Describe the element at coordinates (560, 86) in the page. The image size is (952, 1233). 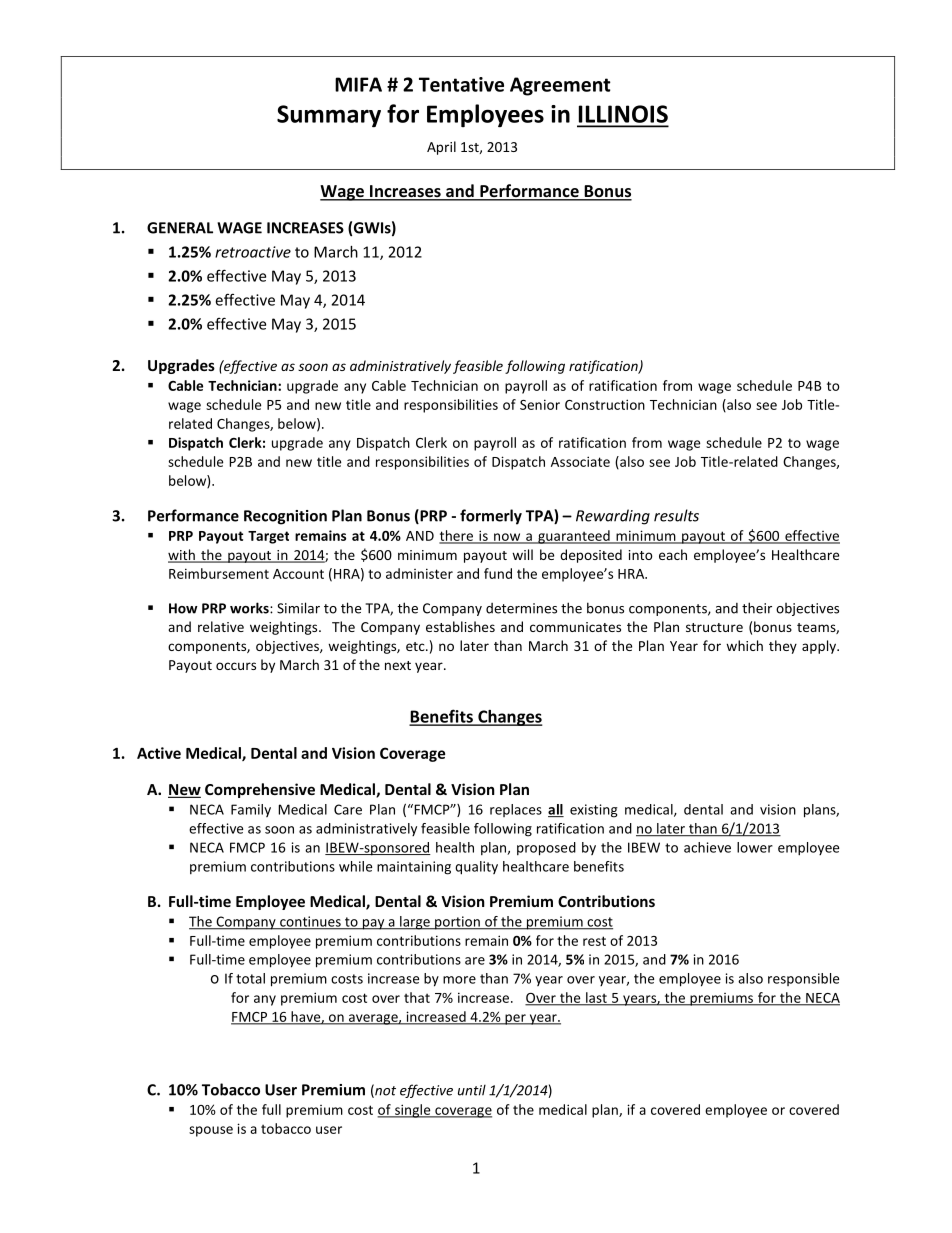
I see `Agreement` at that location.
